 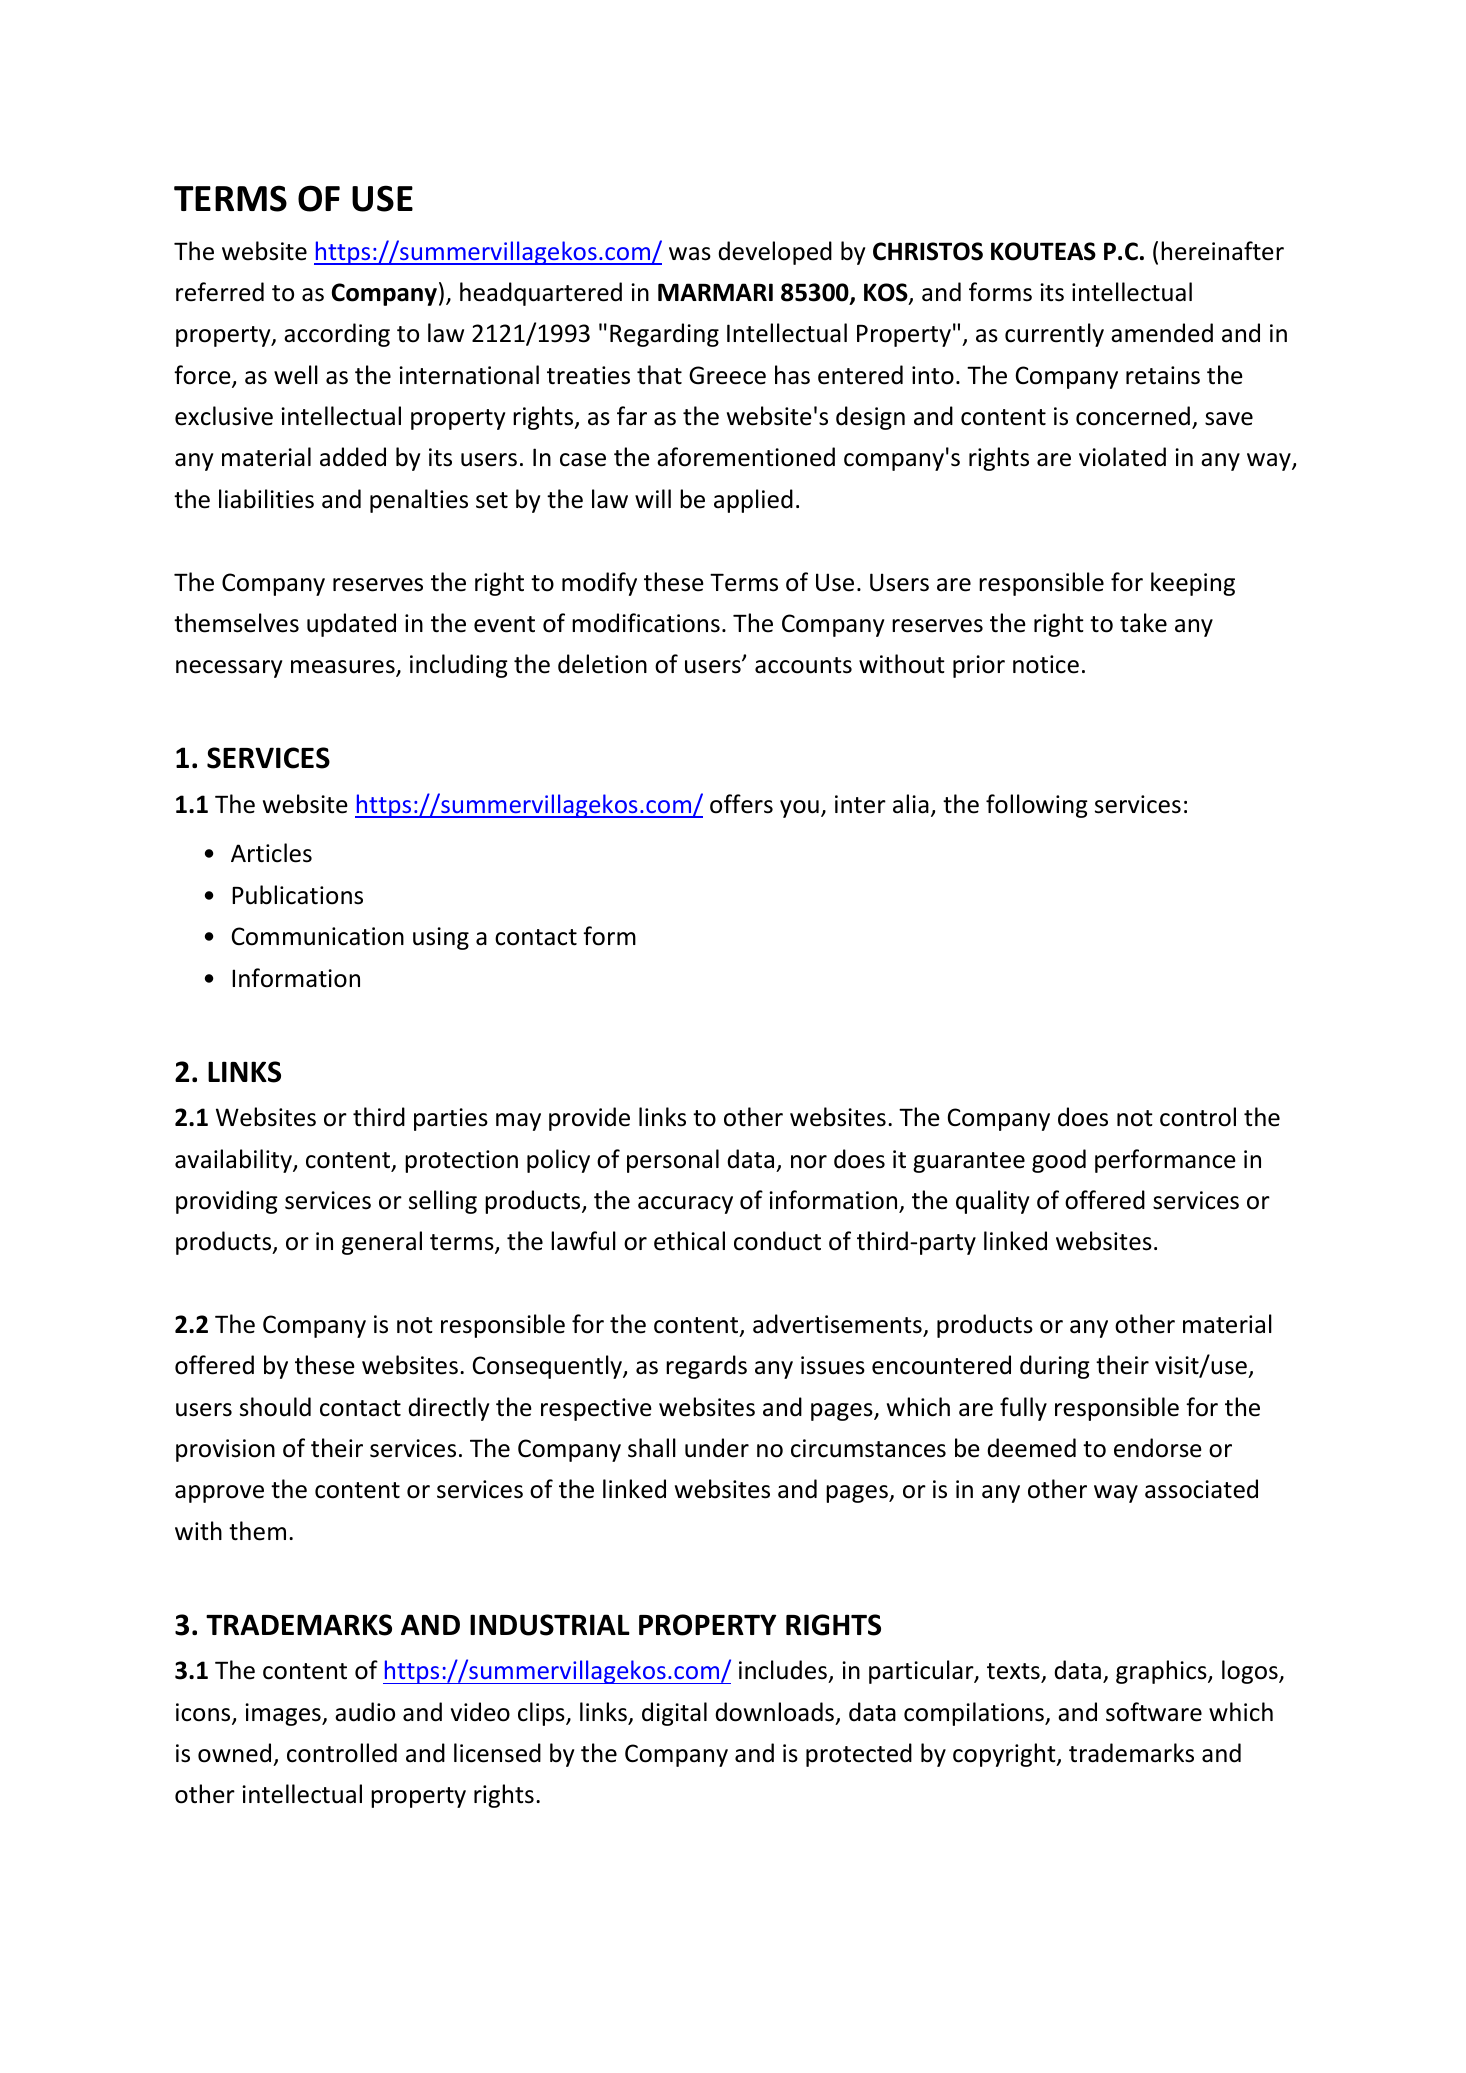 What do you see at coordinates (337, 335) in the page?
I see `according` at bounding box center [337, 335].
